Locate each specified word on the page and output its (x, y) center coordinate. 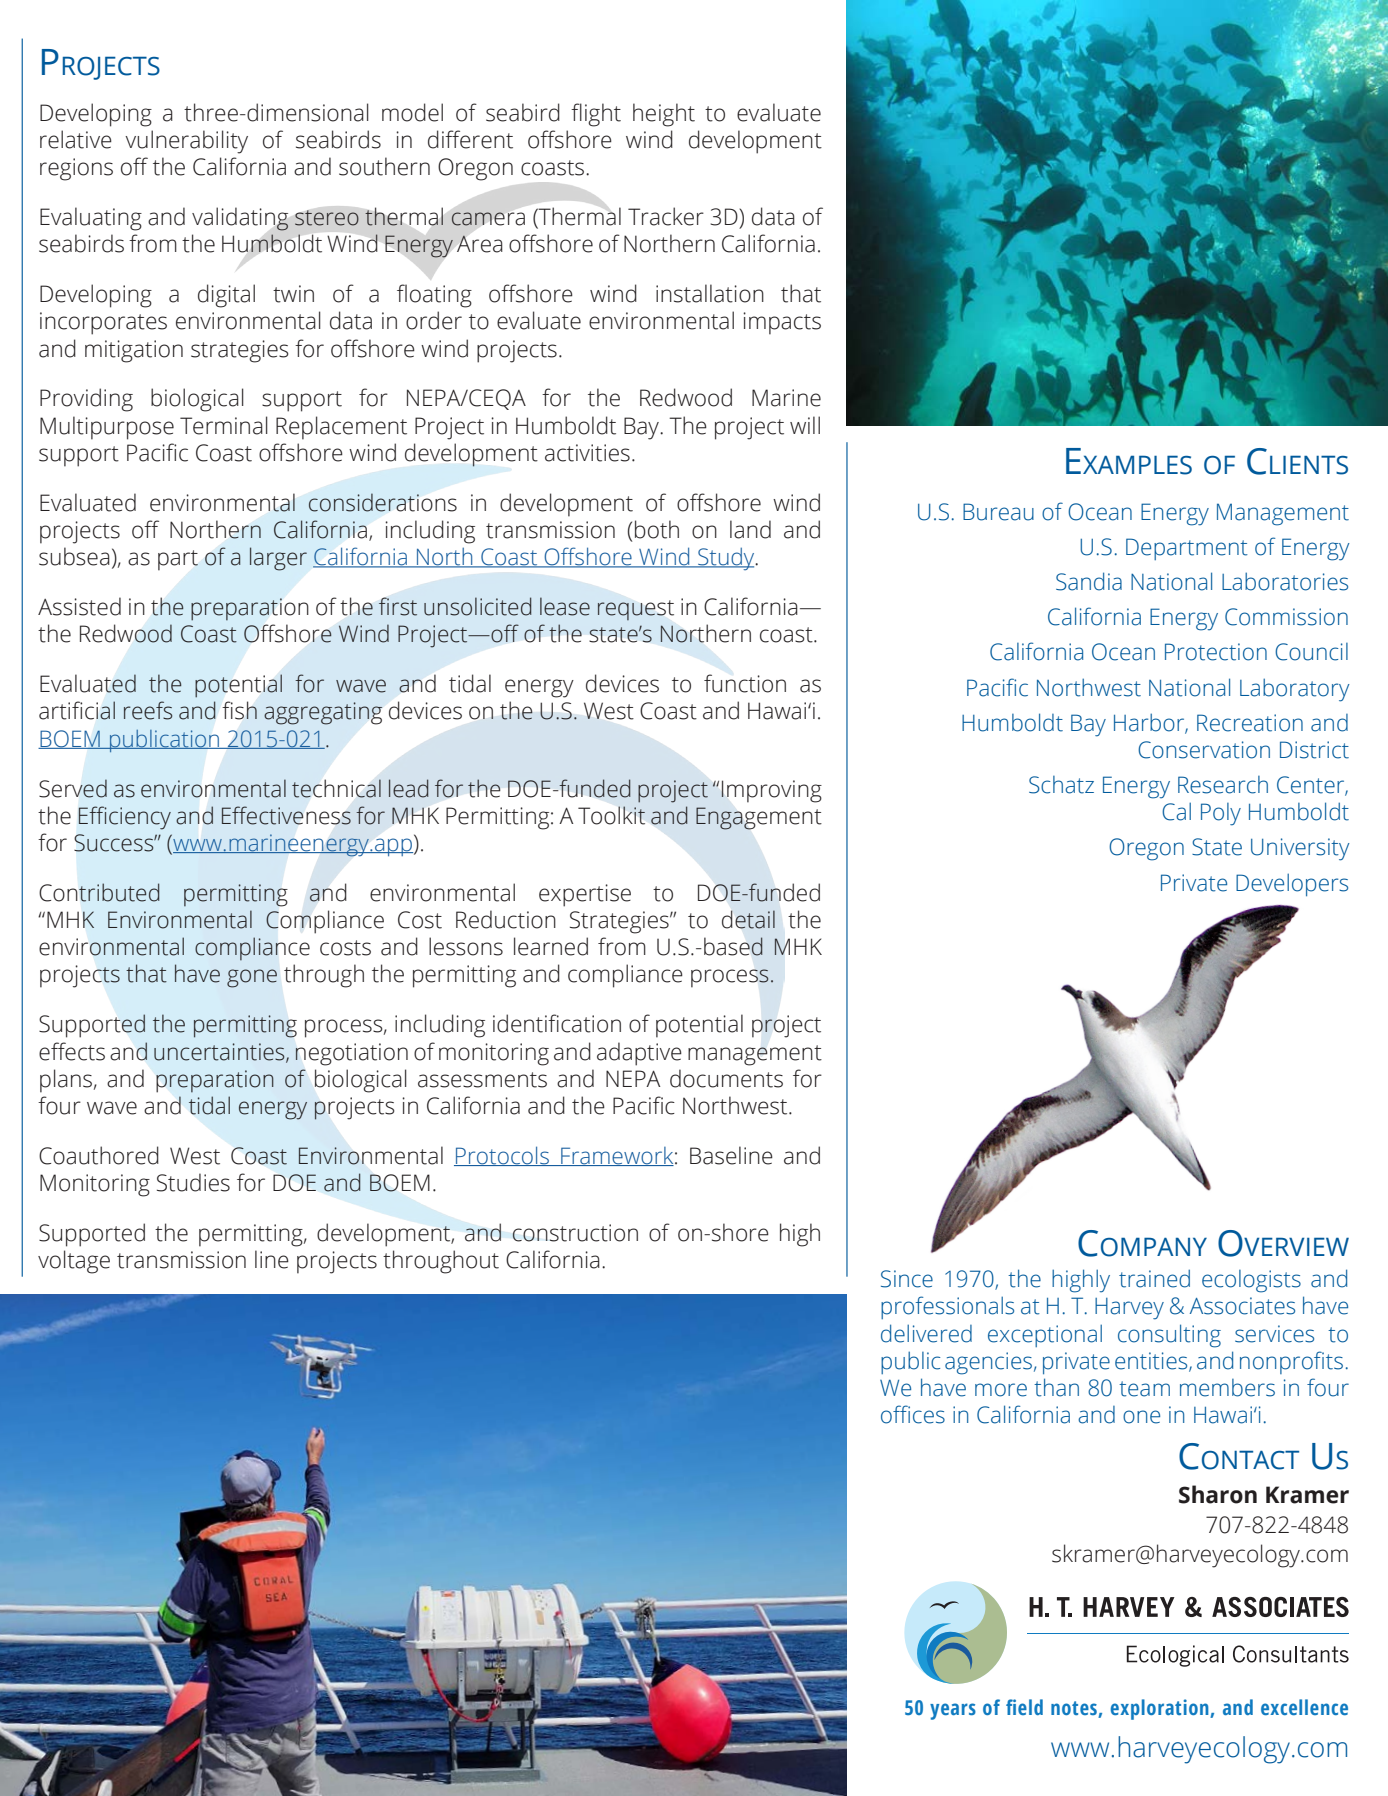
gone (252, 978)
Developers (1292, 885)
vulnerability (186, 142)
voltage (74, 1262)
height (664, 115)
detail (748, 919)
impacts (782, 323)
